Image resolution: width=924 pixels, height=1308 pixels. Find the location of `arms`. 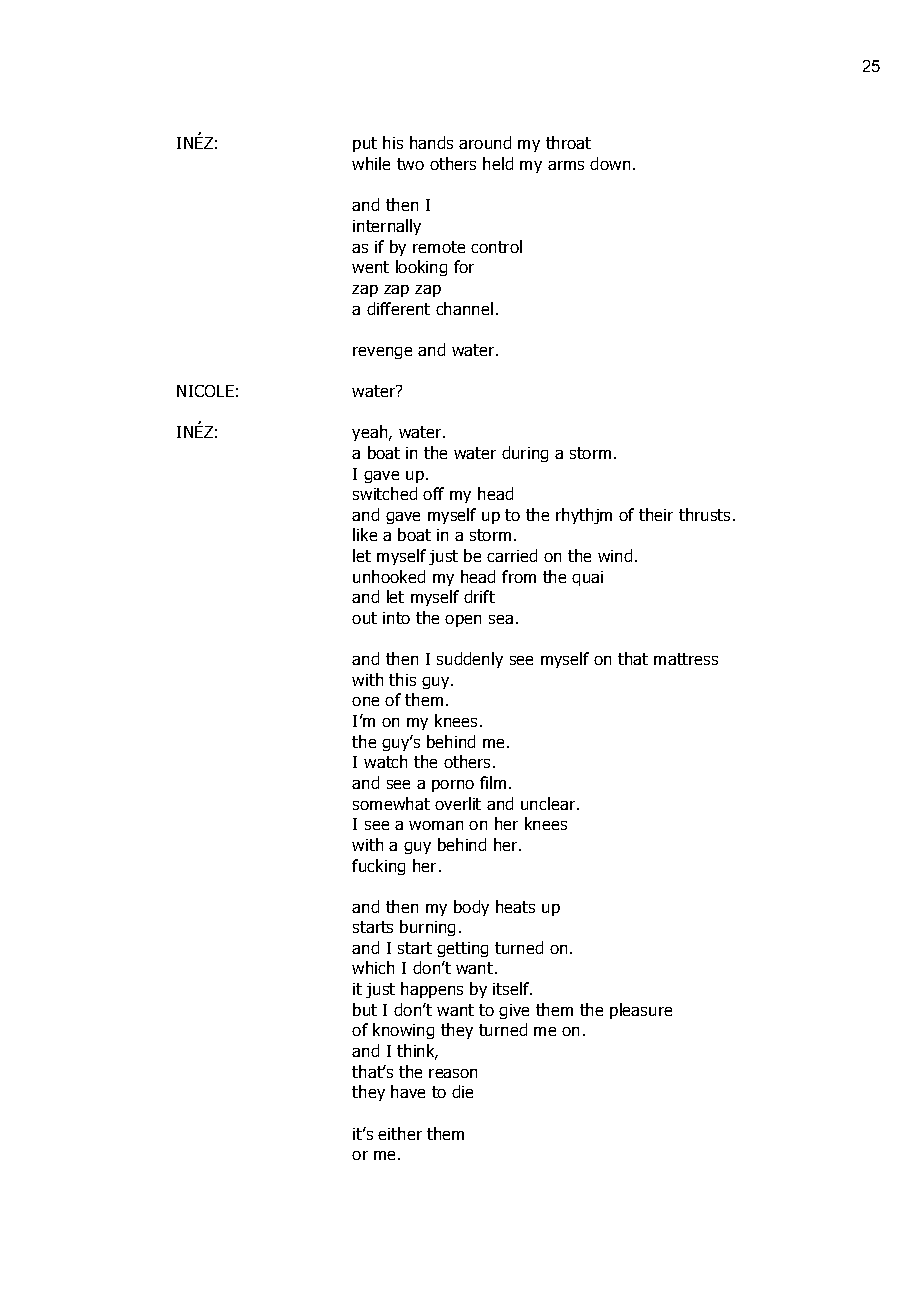

arms is located at coordinates (566, 165).
